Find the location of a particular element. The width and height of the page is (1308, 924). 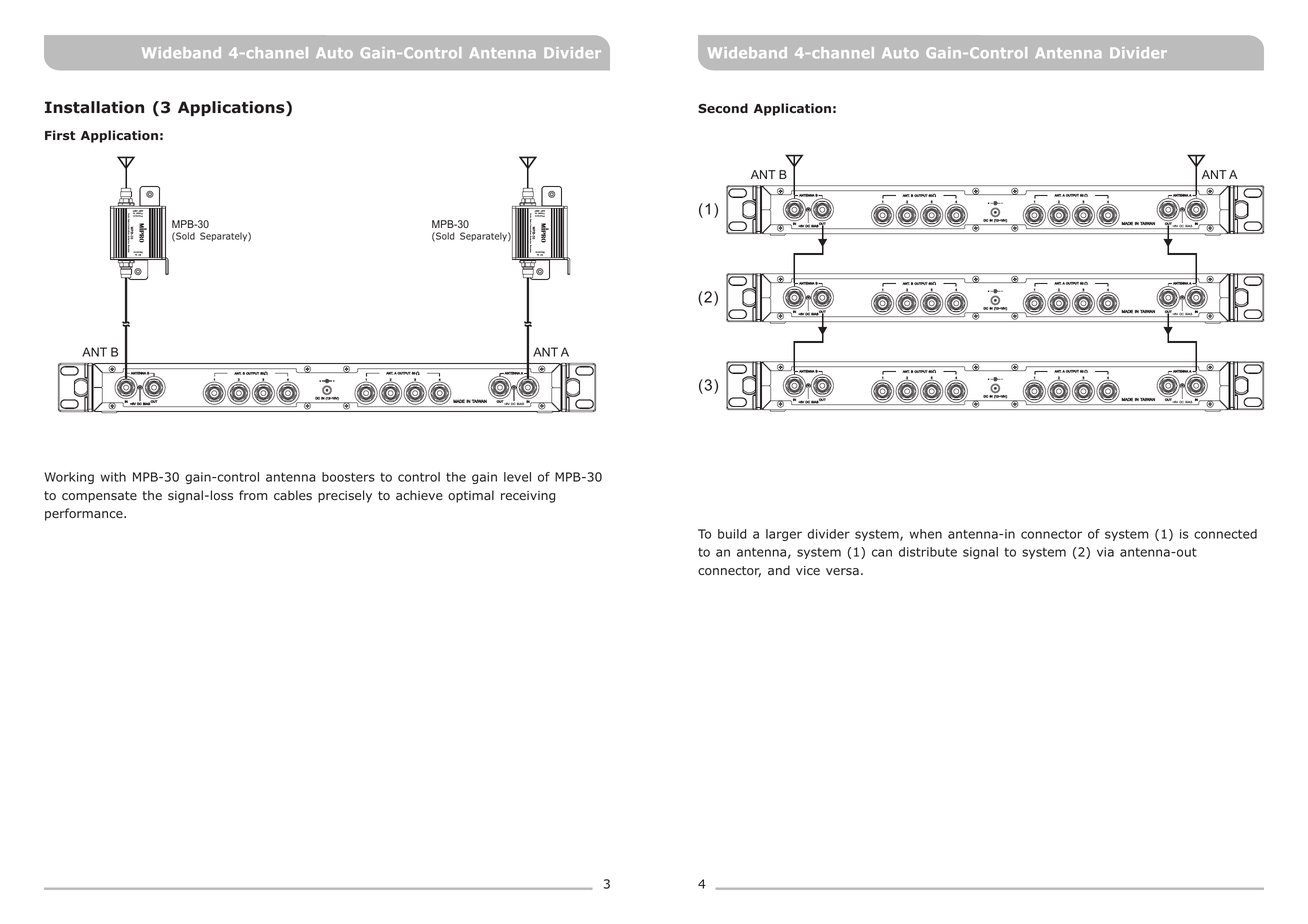

optimal is located at coordinates (471, 496).
